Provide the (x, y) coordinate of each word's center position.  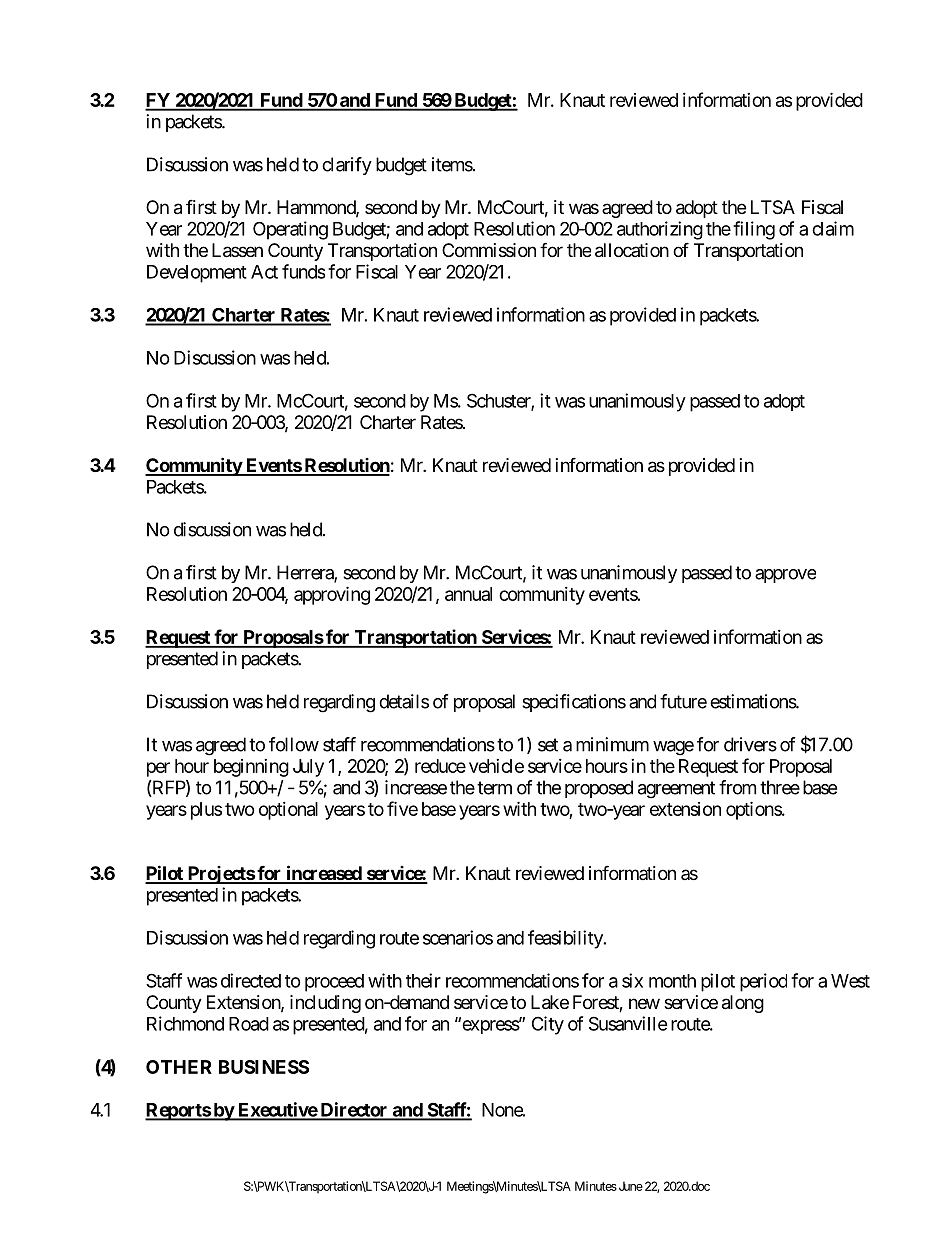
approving (332, 595)
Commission (489, 250)
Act (264, 272)
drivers (750, 744)
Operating (290, 230)
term (494, 788)
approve (785, 576)
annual (468, 594)
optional (288, 811)
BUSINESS (264, 1067)
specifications (574, 703)
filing (754, 230)
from (737, 787)
